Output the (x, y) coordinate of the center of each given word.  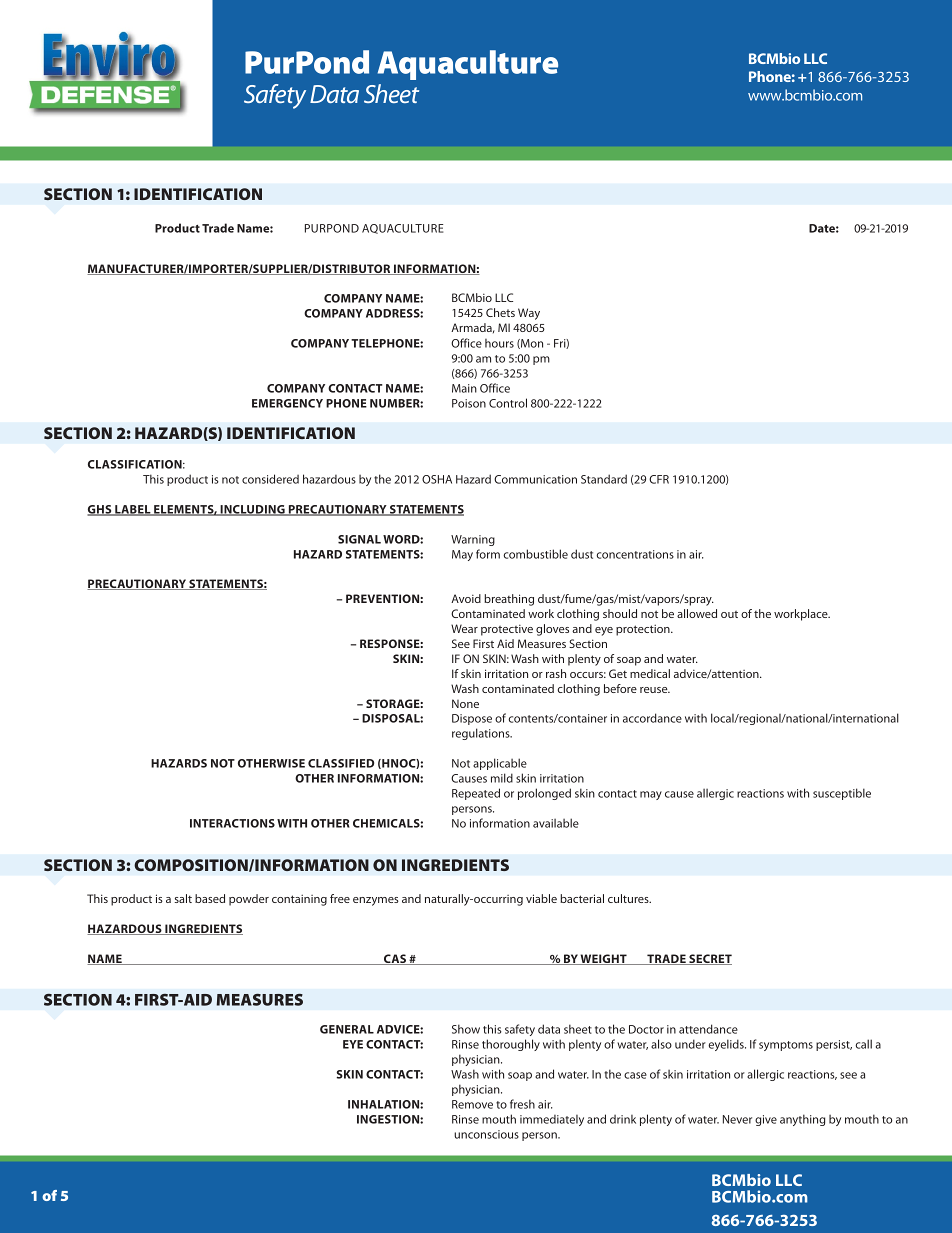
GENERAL (347, 1029)
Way (529, 314)
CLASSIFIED (341, 763)
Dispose (472, 719)
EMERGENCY (287, 403)
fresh (522, 1104)
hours (499, 343)
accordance (652, 718)
